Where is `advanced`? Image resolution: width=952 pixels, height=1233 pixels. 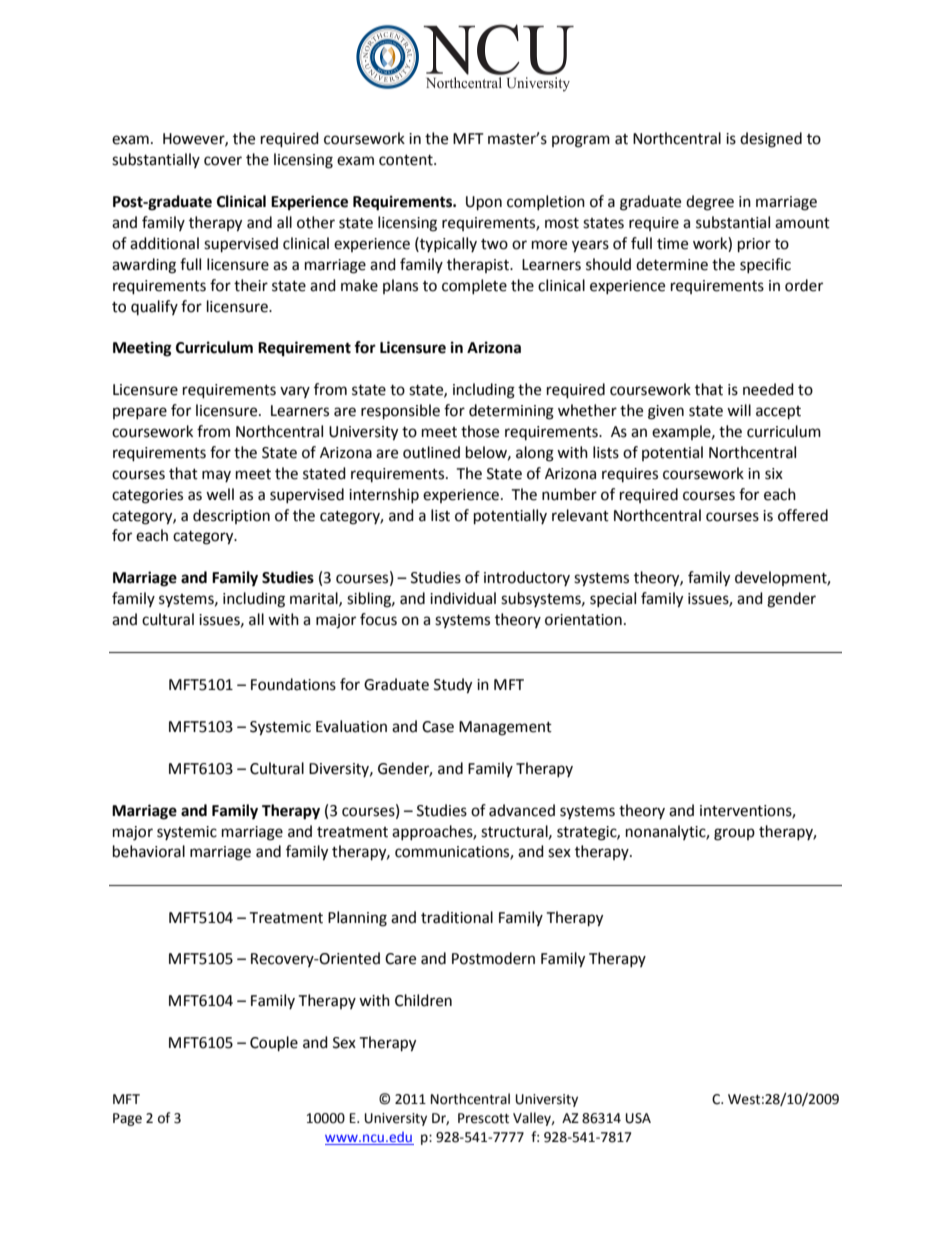 advanced is located at coordinates (522, 810).
